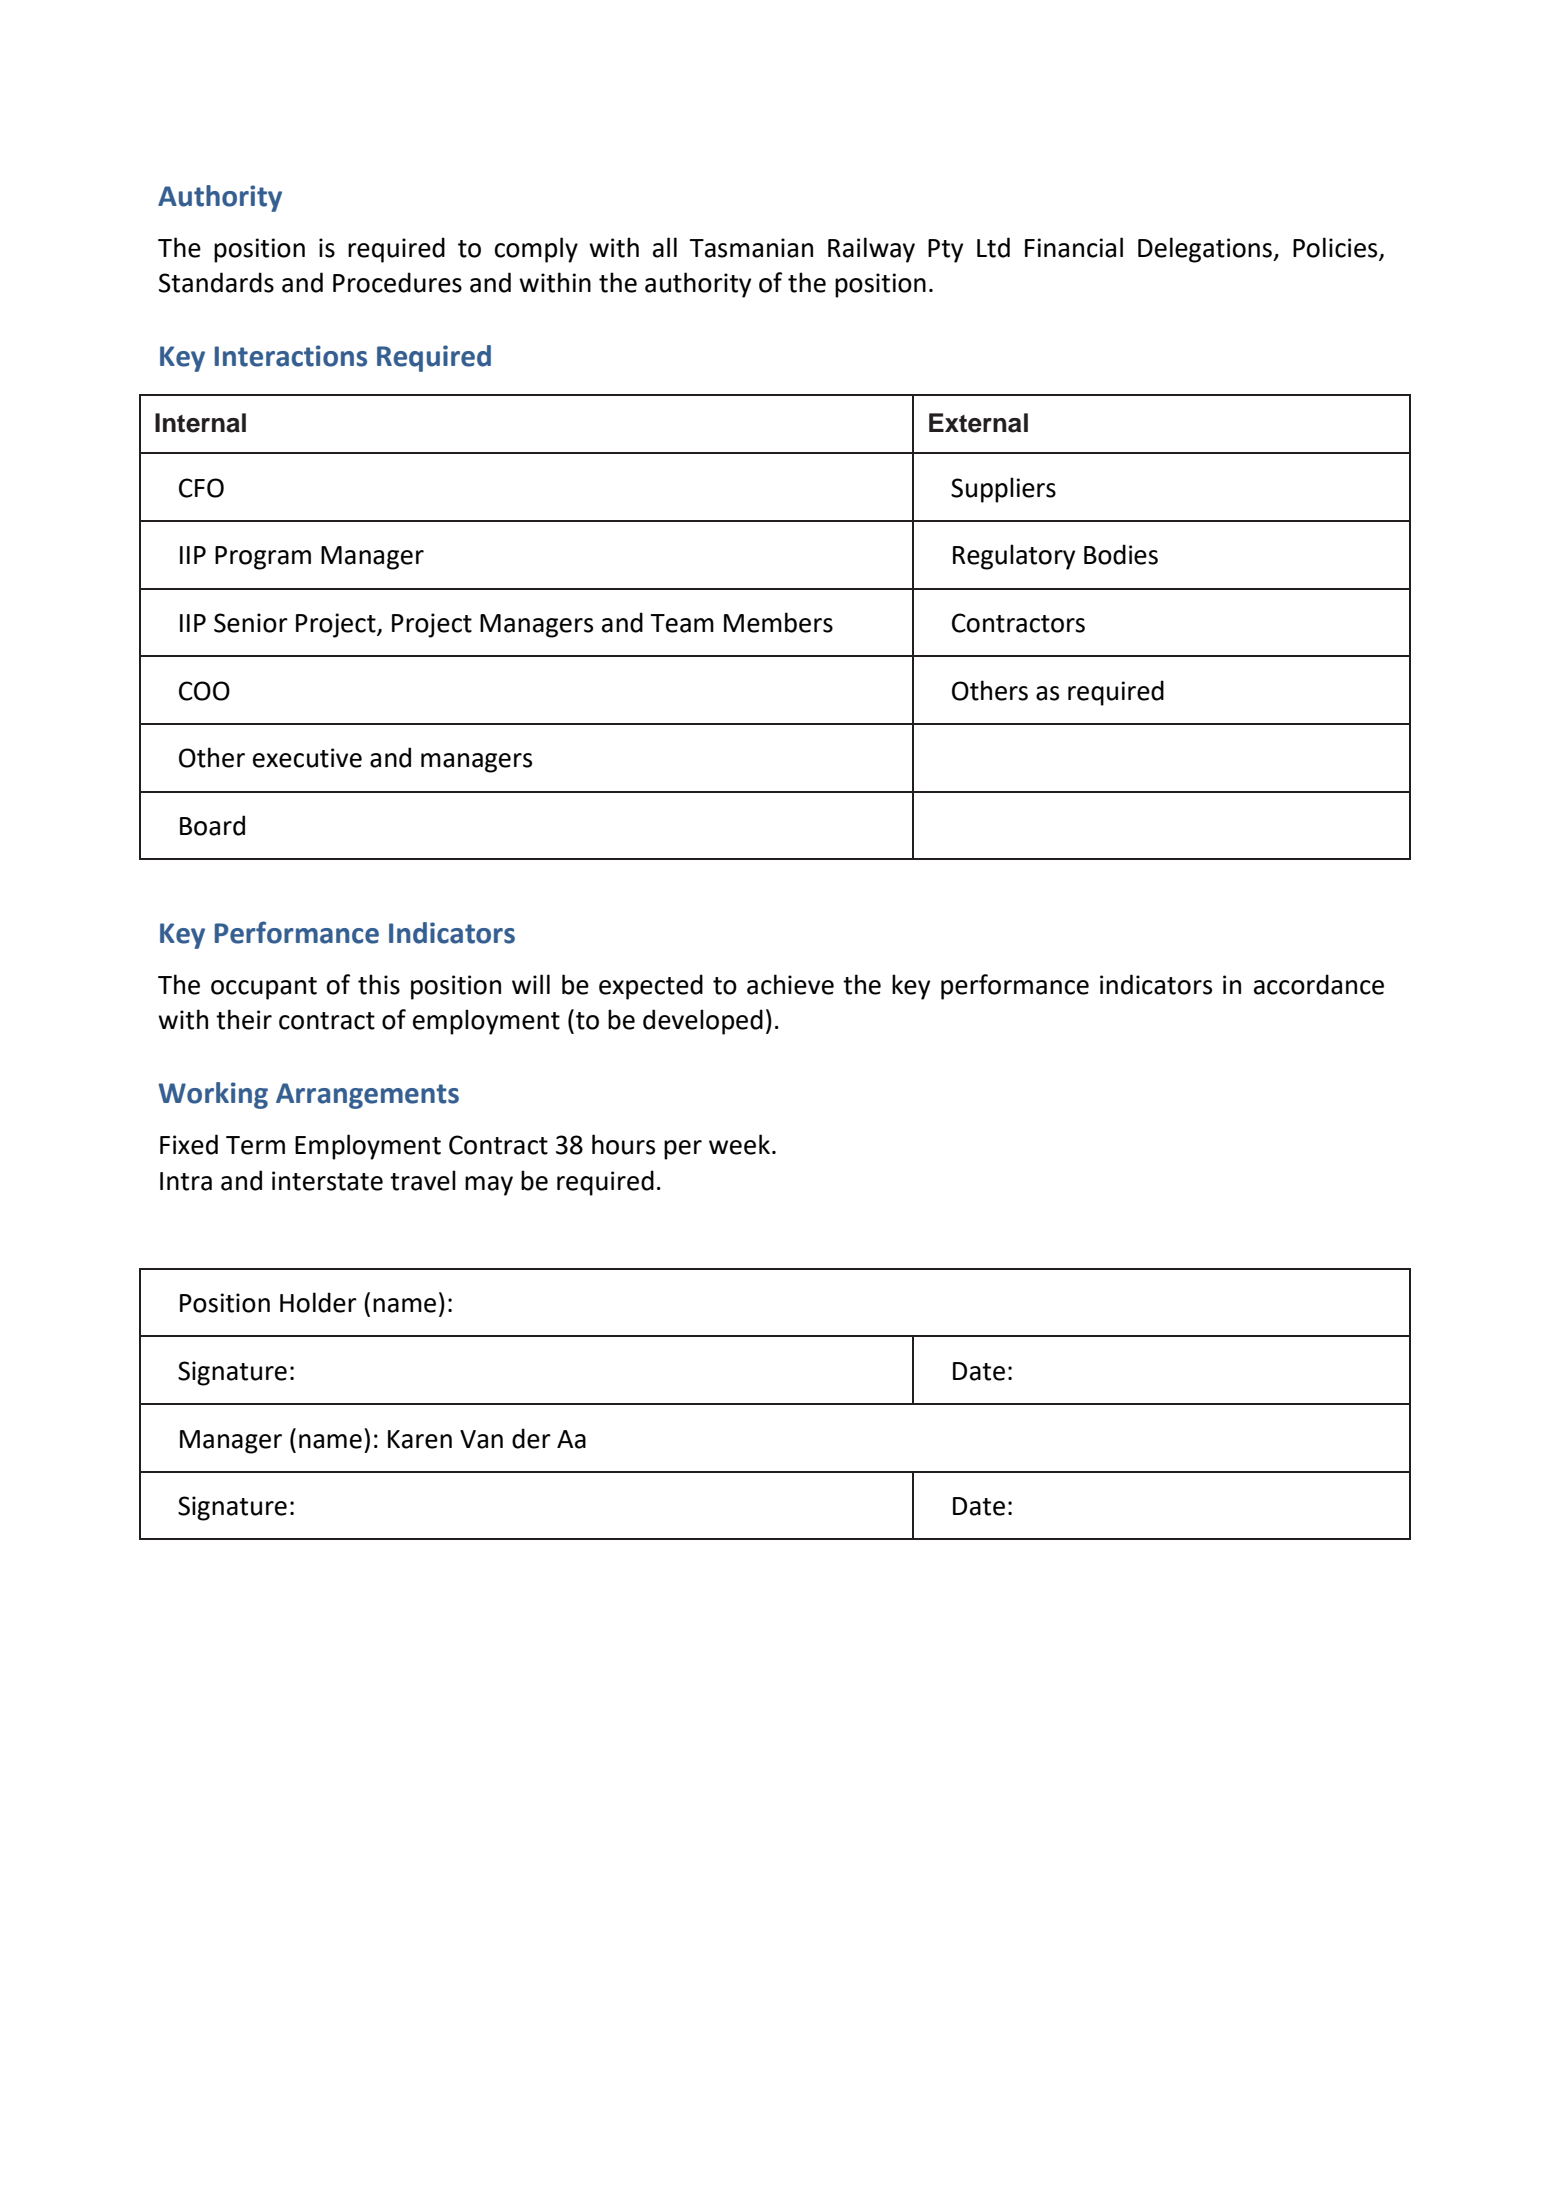 Image resolution: width=1546 pixels, height=2187 pixels. What do you see at coordinates (703, 1022) in the screenshot?
I see `developed` at bounding box center [703, 1022].
